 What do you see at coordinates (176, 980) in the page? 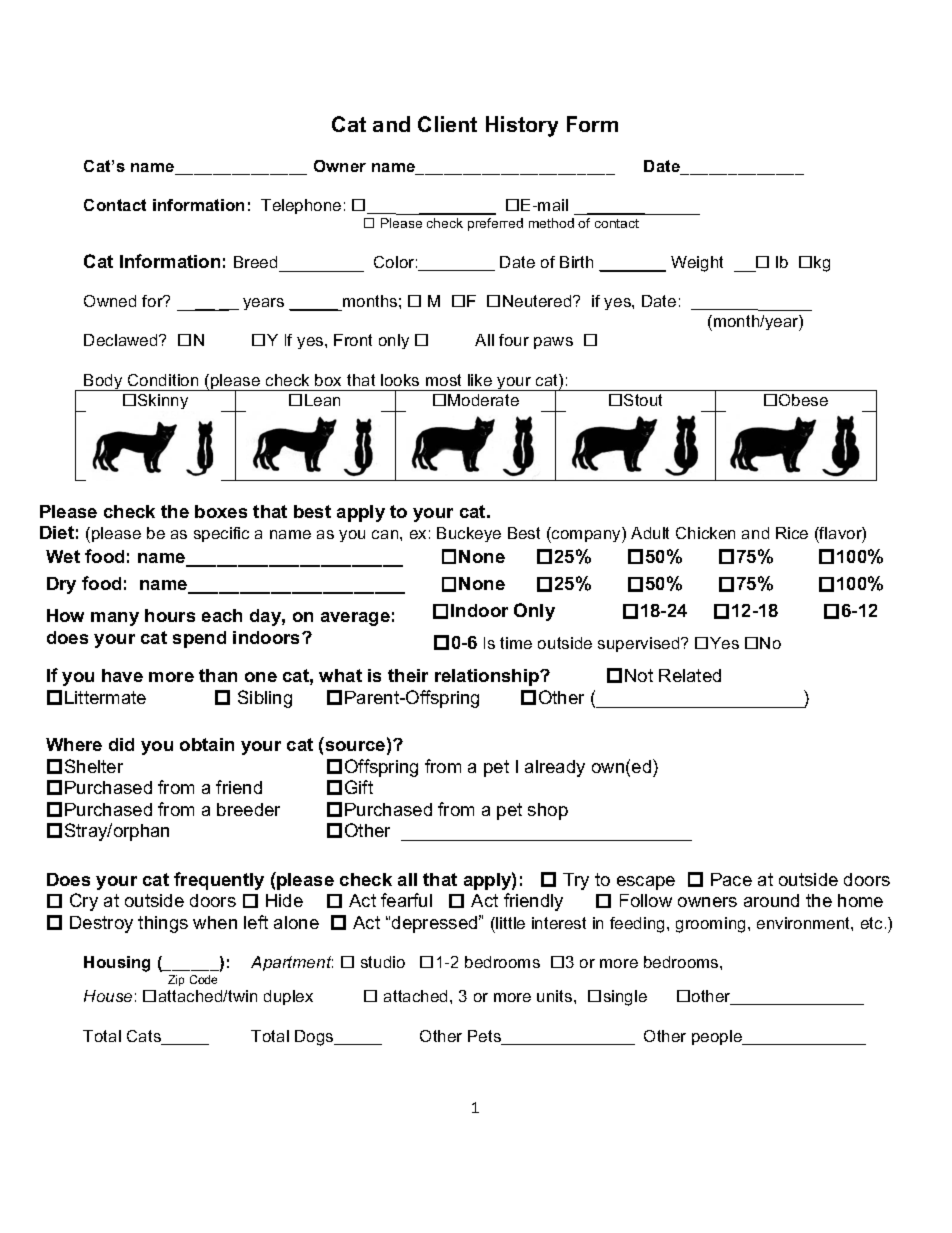
I see `Zip` at bounding box center [176, 980].
